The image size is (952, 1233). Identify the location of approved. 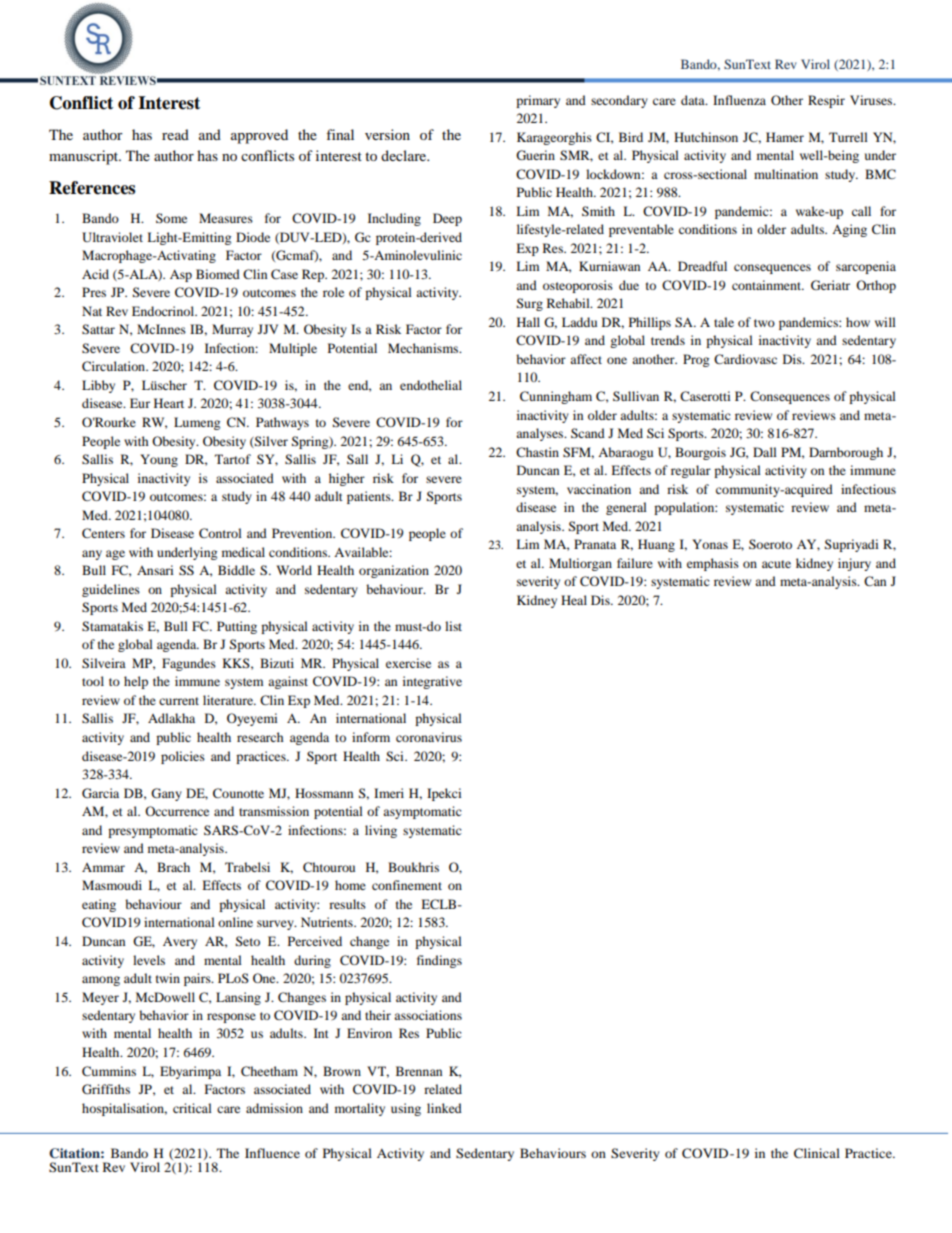
(259, 136).
